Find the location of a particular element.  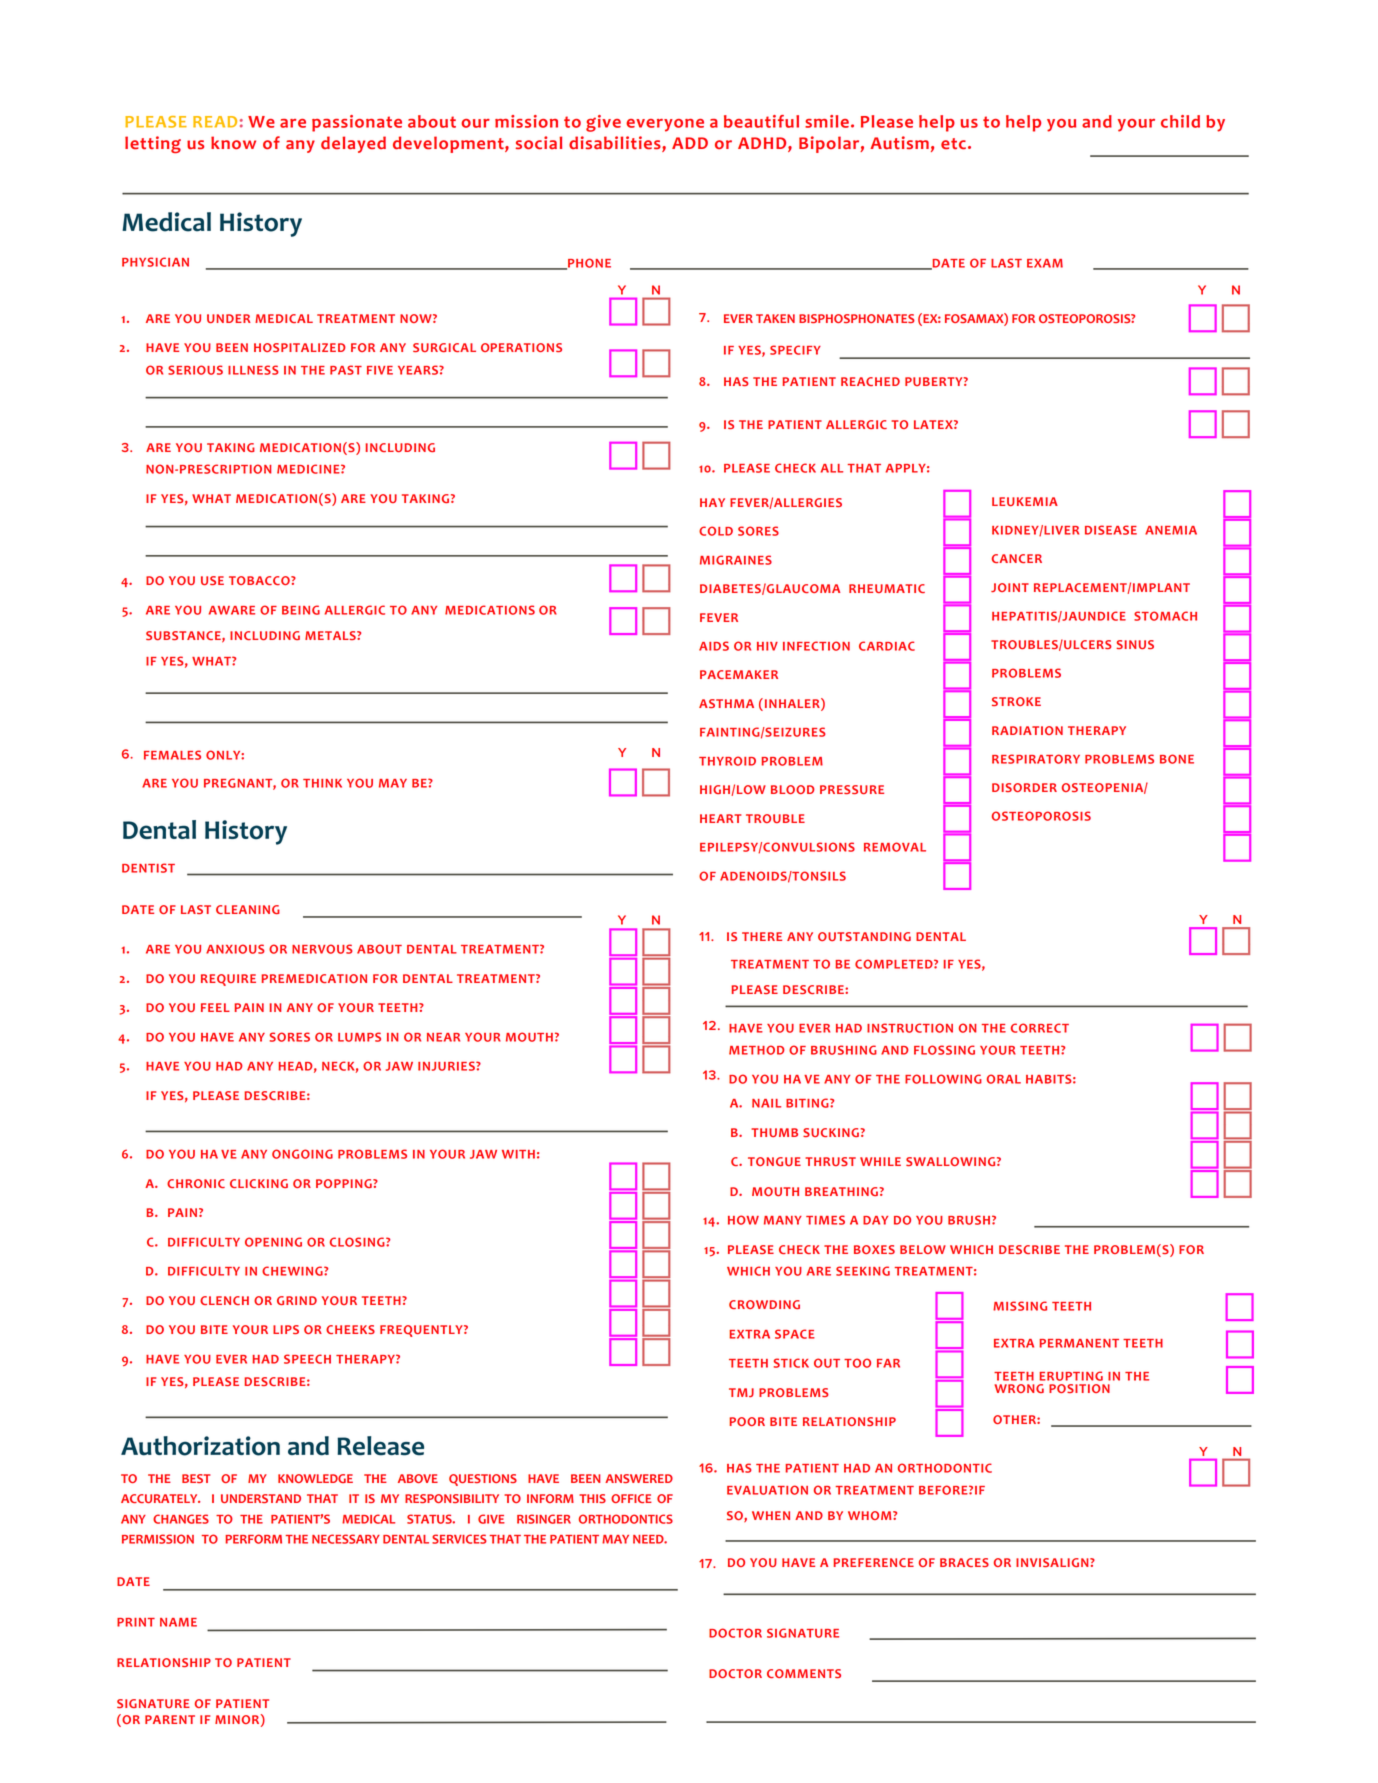

ORAL is located at coordinates (1004, 1079).
